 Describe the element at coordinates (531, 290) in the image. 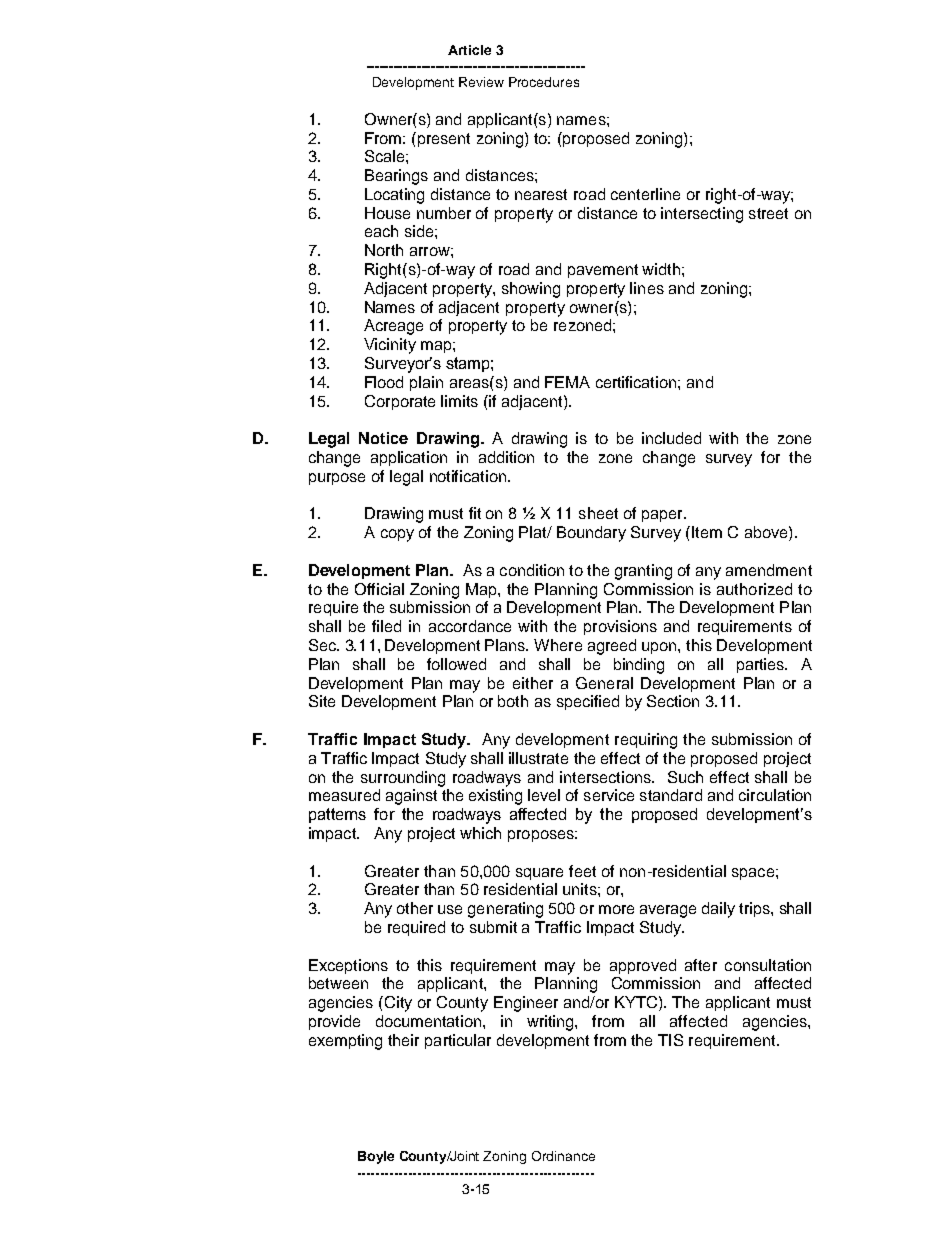

I see `showing` at that location.
